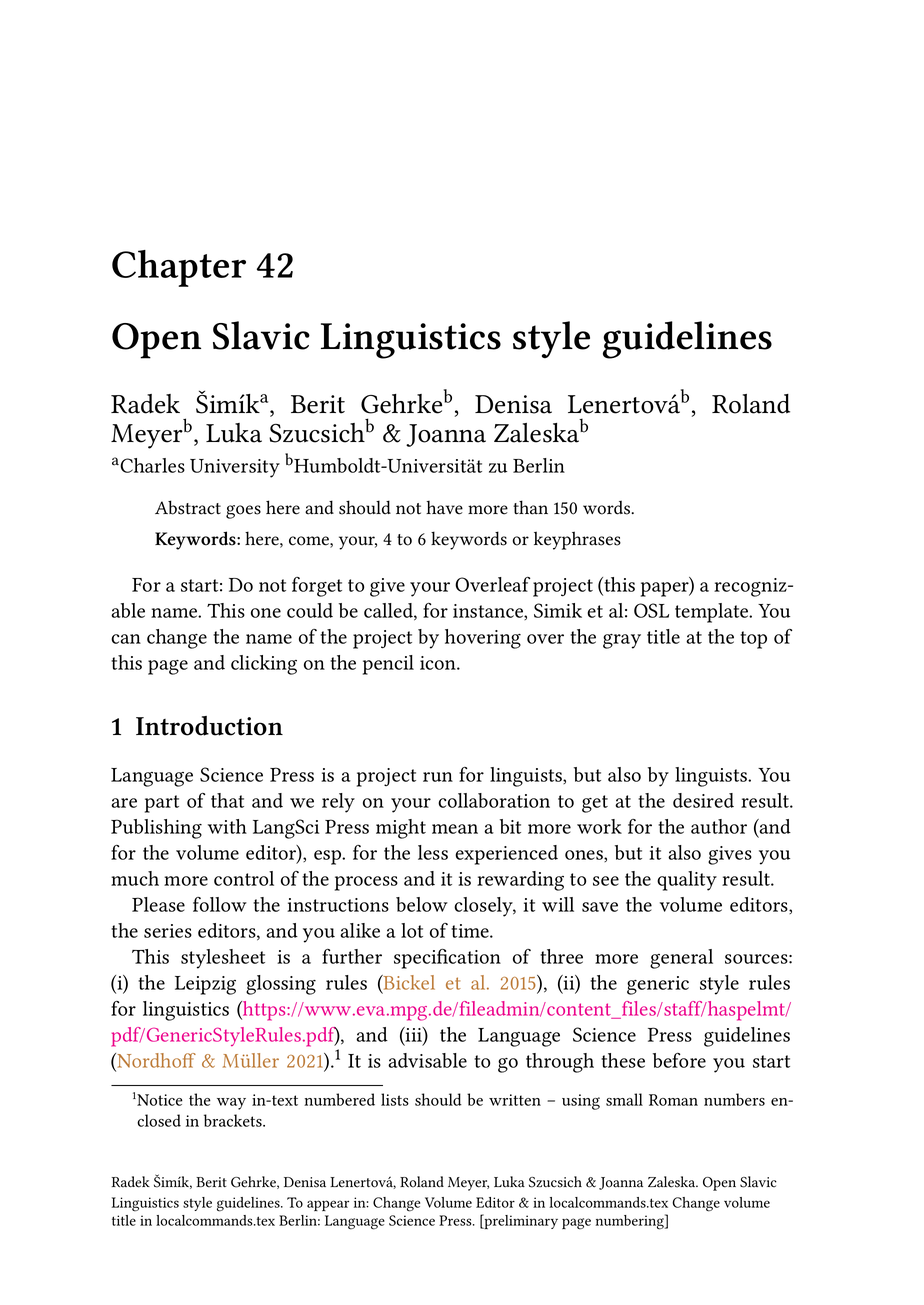 The height and width of the page is (1305, 924). I want to click on have, so click(444, 507).
